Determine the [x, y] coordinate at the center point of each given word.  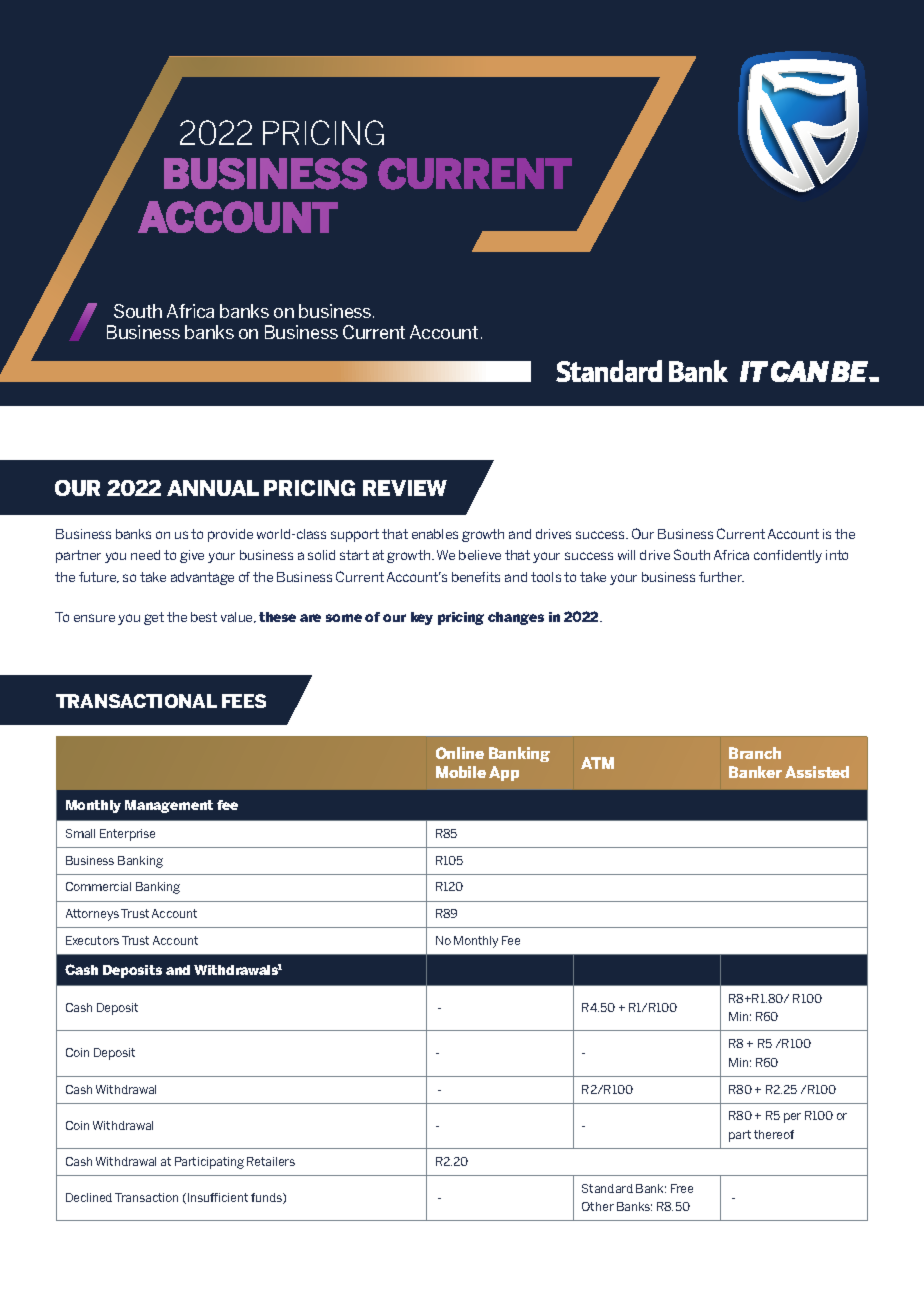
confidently [788, 556]
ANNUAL [213, 488]
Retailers [271, 1161]
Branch [755, 753]
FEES [244, 701]
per [792, 1118]
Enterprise [127, 835]
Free [682, 1188]
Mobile [461, 772]
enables [435, 534]
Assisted [817, 772]
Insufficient [218, 1197]
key [422, 618]
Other [598, 1206]
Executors [92, 940]
